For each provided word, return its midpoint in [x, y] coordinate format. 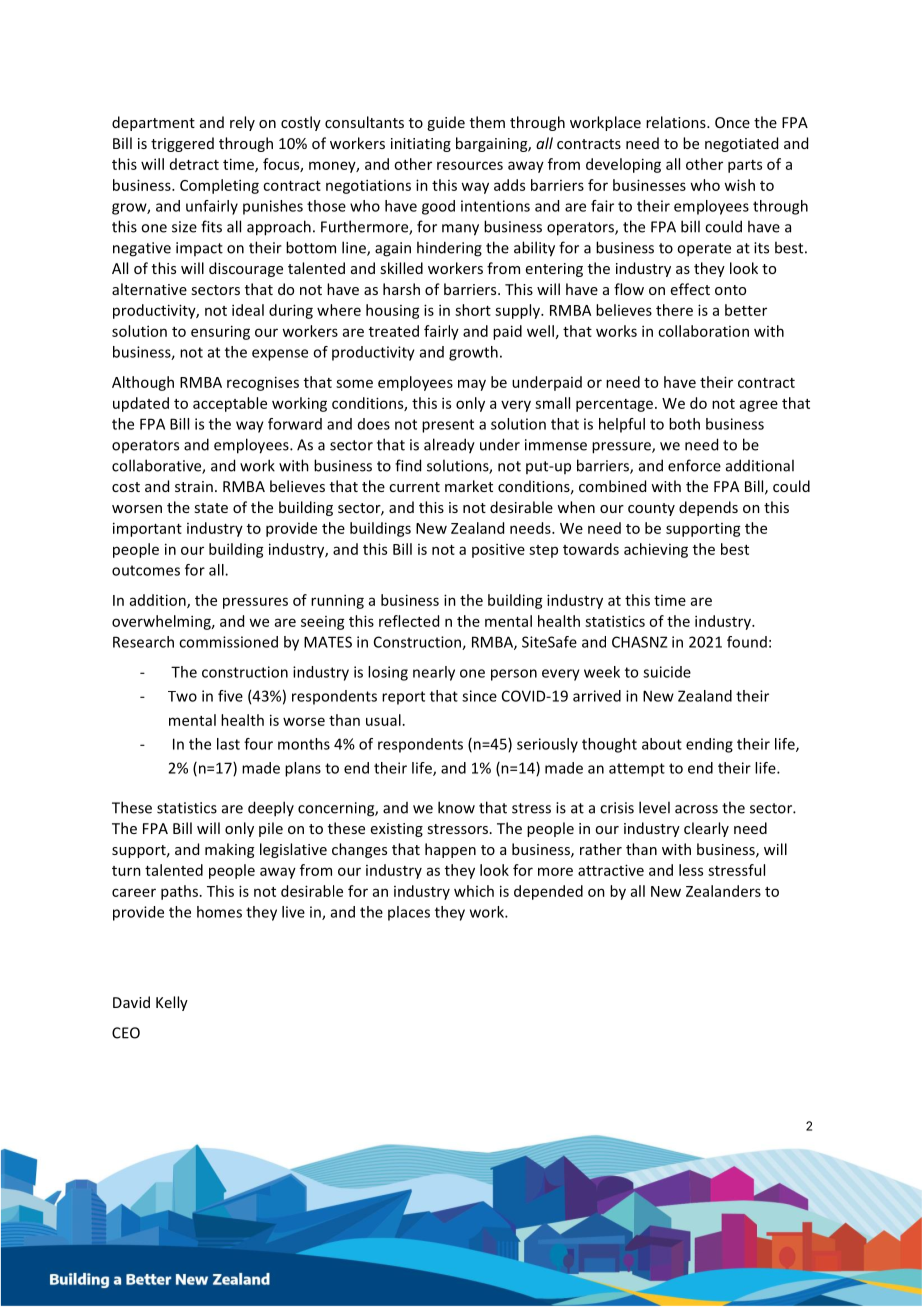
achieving [656, 550]
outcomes [146, 570]
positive [498, 550]
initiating [421, 145]
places [409, 913]
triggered [182, 144]
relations [677, 122]
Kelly [172, 1003]
